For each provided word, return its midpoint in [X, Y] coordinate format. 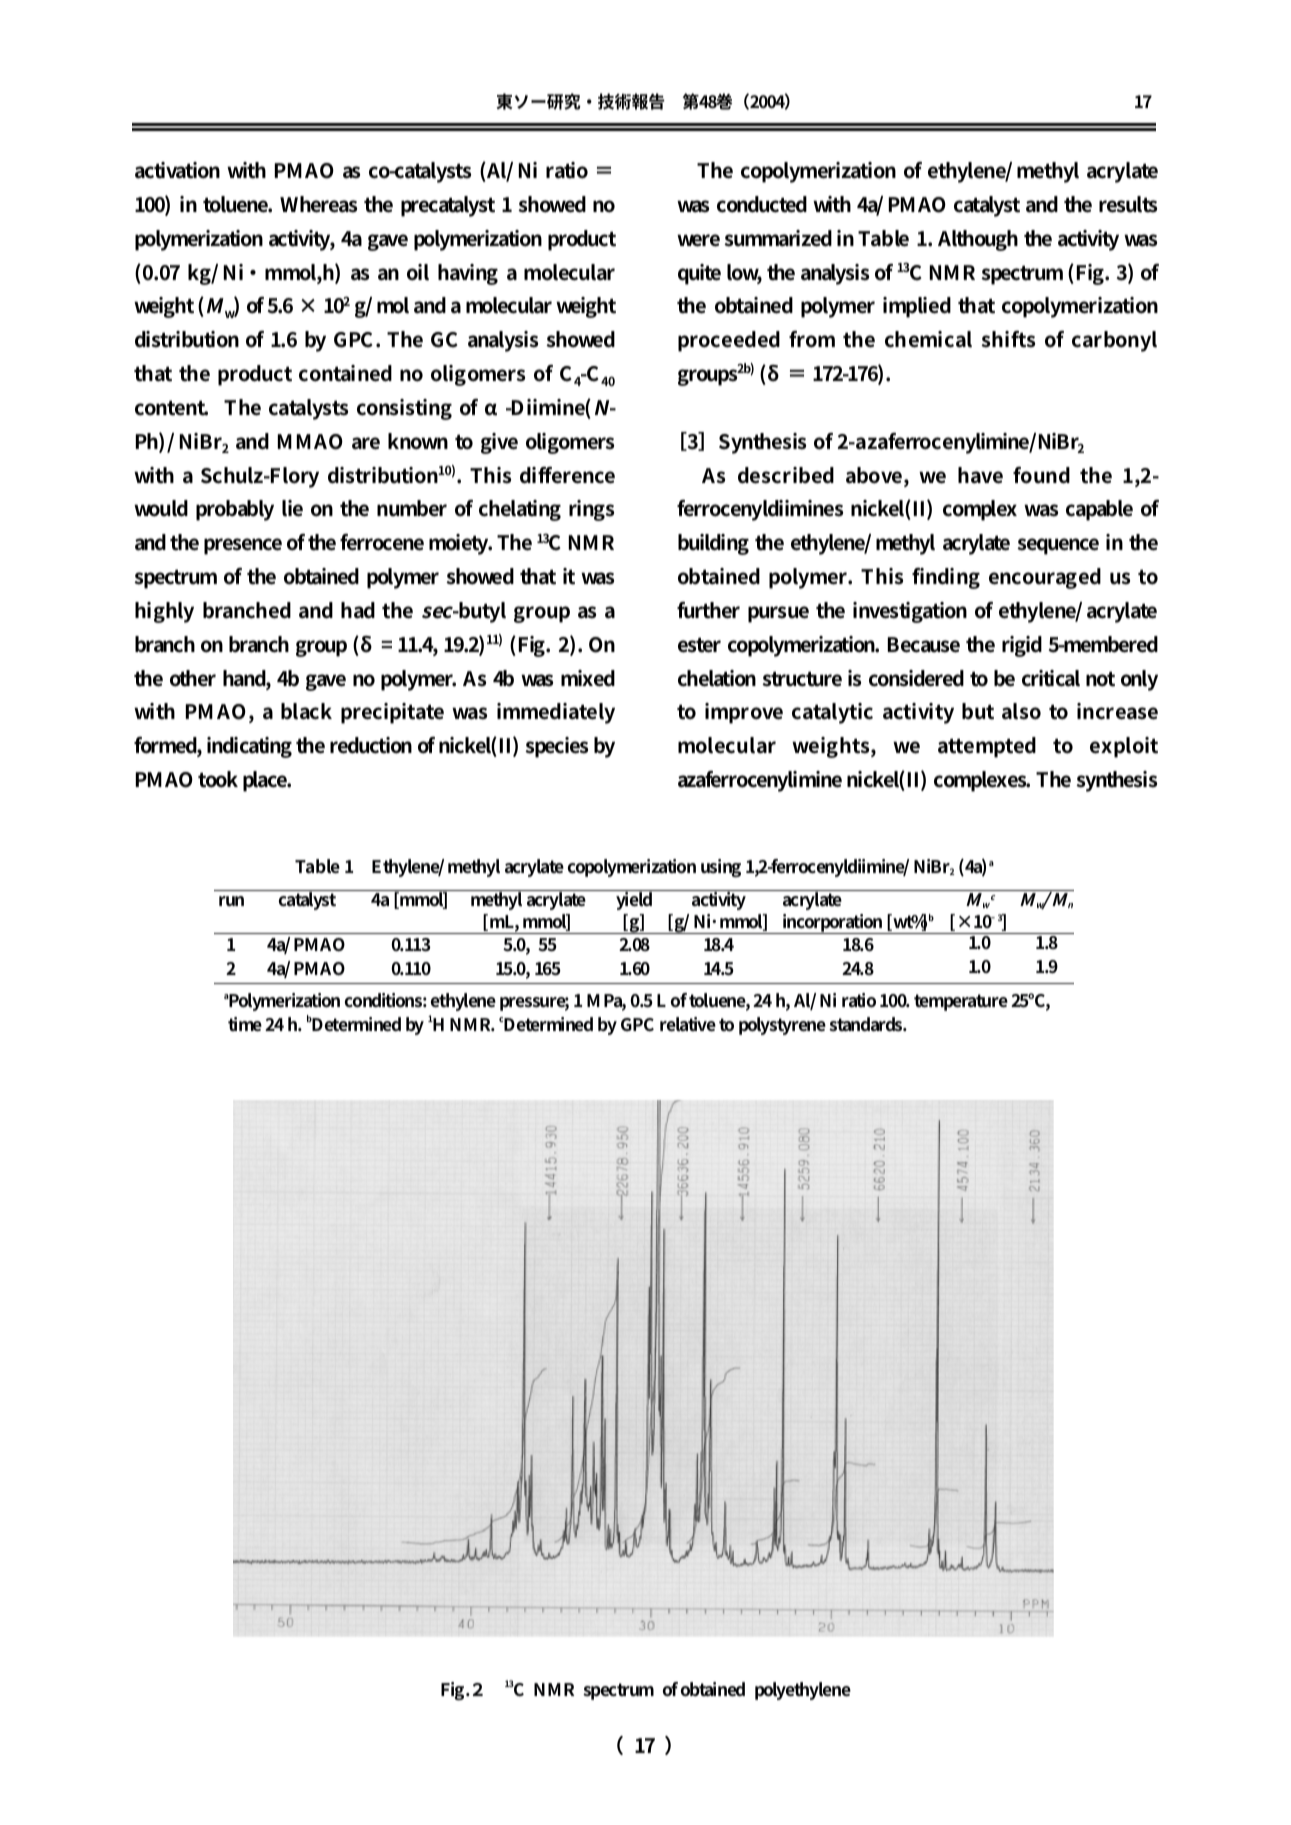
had [358, 610]
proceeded [729, 341]
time [245, 1024]
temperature [961, 1002]
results [1128, 204]
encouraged [1045, 578]
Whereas [318, 204]
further [708, 610]
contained [345, 373]
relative [688, 1024]
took [218, 779]
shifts [1008, 339]
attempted [987, 747]
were [698, 240]
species [556, 747]
